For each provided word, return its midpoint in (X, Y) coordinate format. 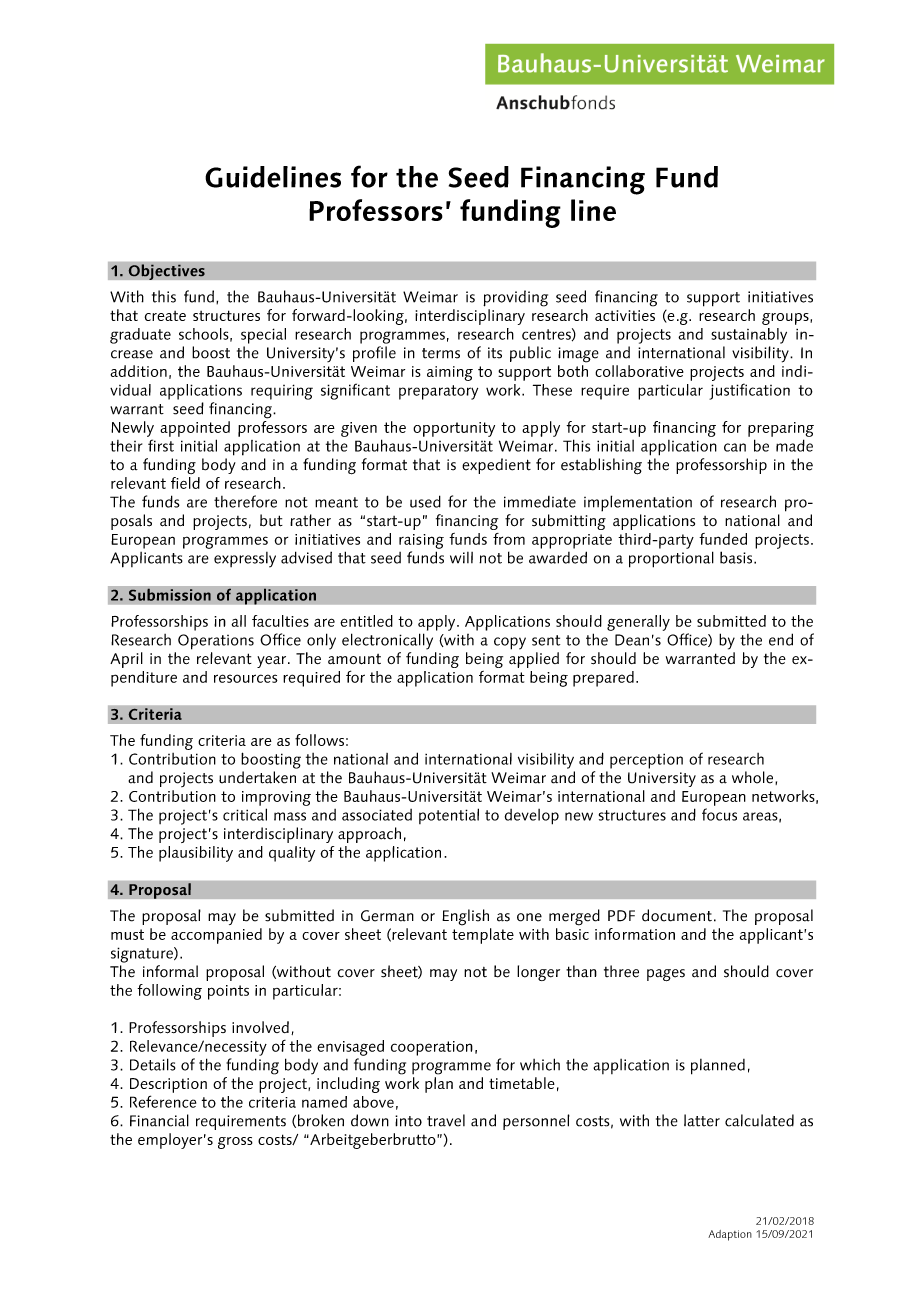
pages (666, 975)
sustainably (749, 336)
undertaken (257, 777)
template (483, 936)
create (165, 316)
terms (441, 353)
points (228, 992)
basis (737, 557)
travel (446, 1120)
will (461, 558)
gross (235, 1143)
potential (449, 816)
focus (719, 814)
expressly (245, 560)
